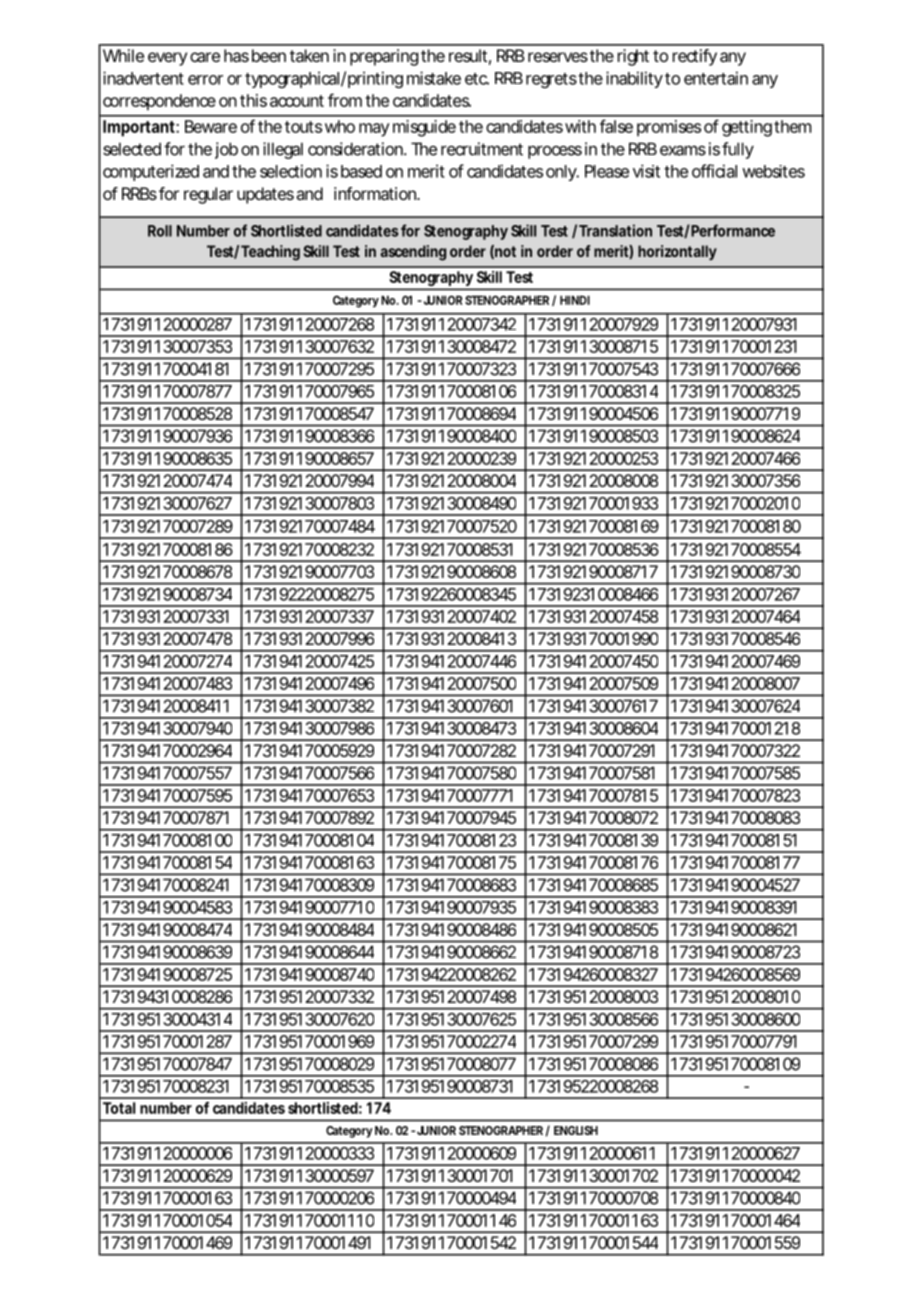  Describe the element at coordinates (468, 55) in the screenshot. I see `result` at that location.
